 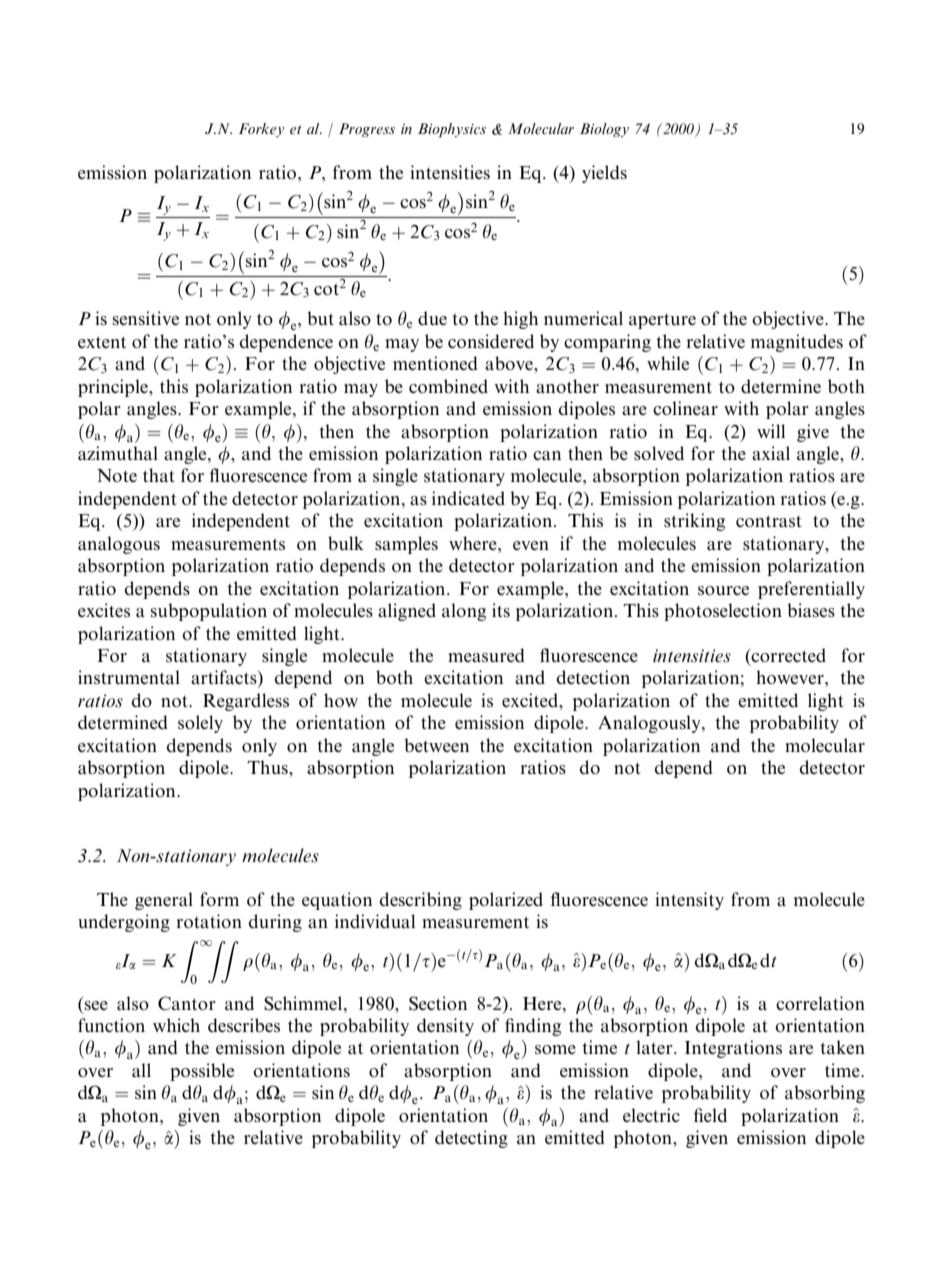 I want to click on Forkey, so click(x=261, y=130).
